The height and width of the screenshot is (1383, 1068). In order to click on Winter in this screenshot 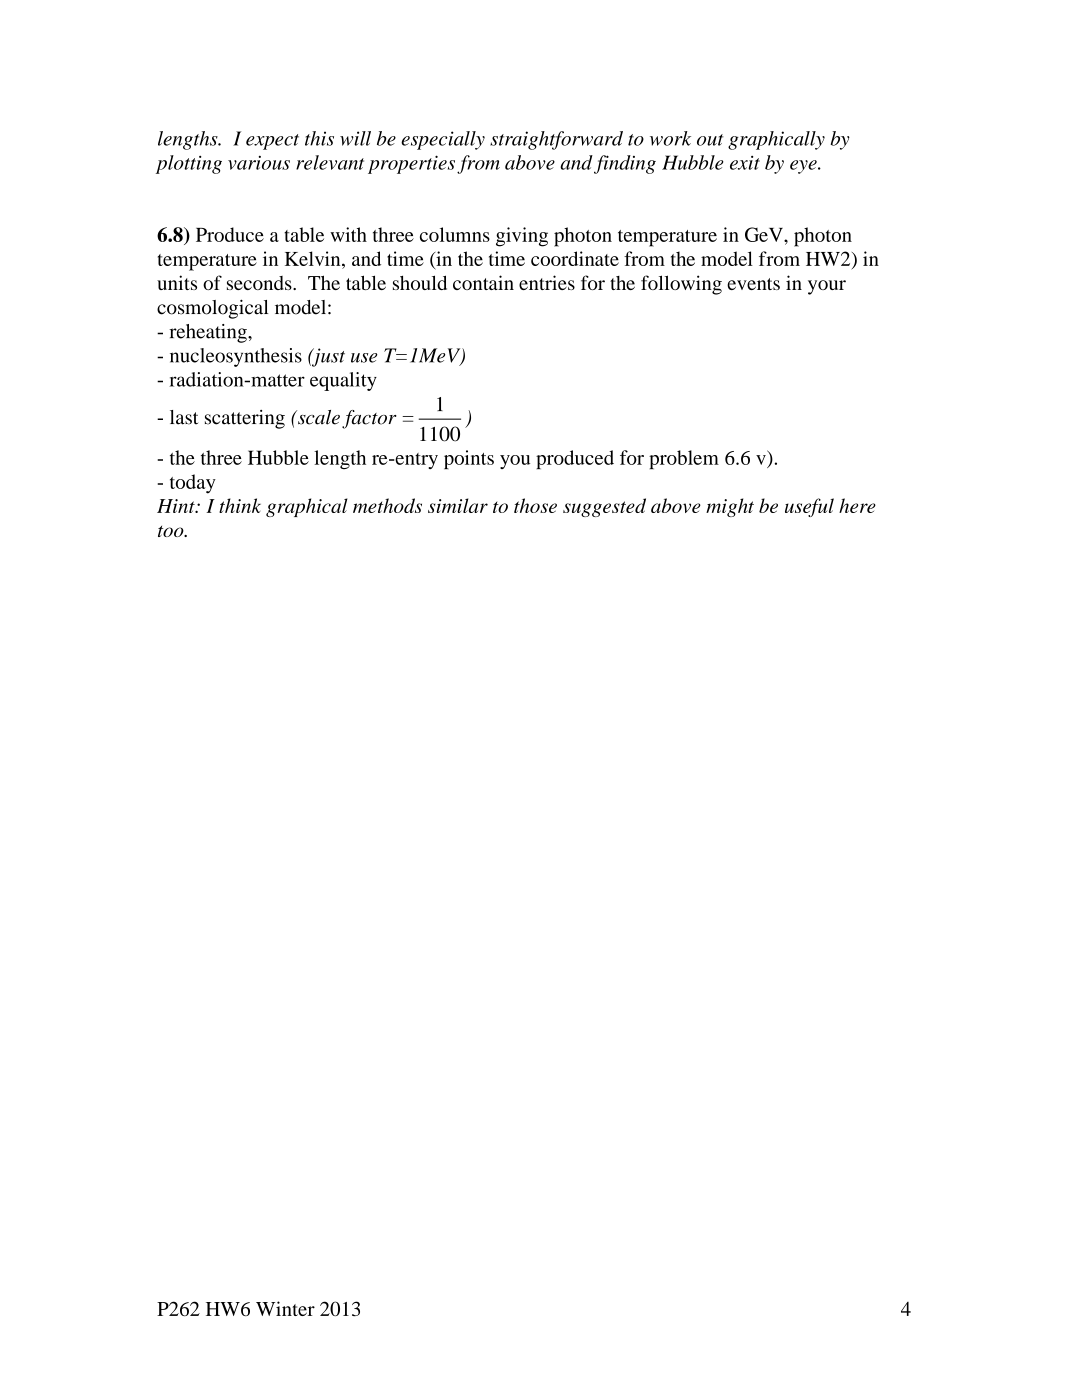, I will do `click(285, 1308)`.
